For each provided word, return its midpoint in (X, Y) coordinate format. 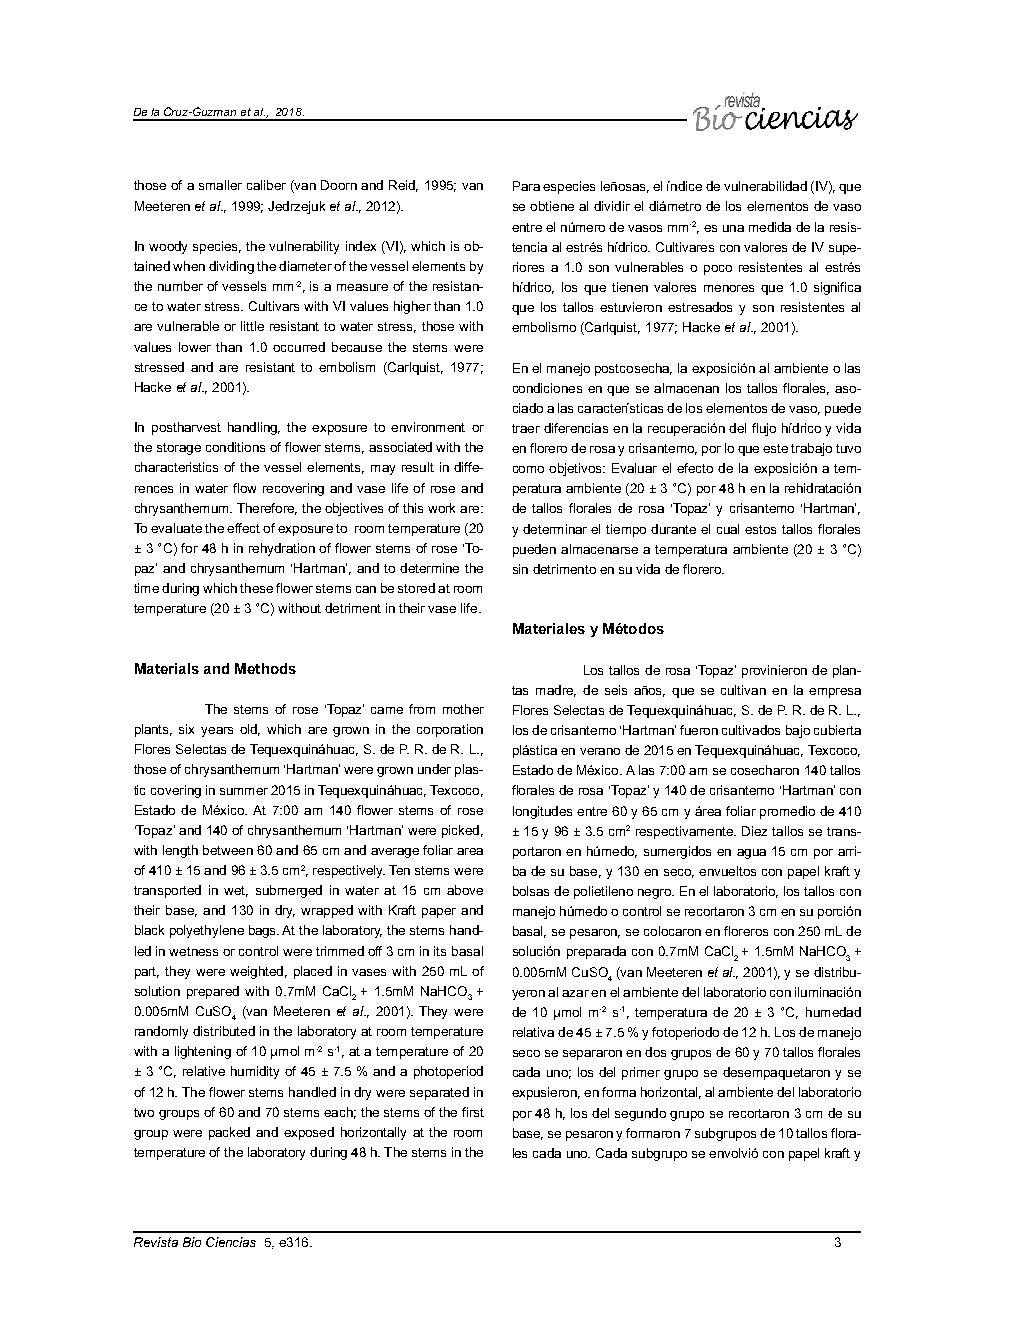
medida (770, 227)
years (217, 732)
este (775, 448)
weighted (256, 972)
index (361, 246)
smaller (220, 185)
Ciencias (231, 1242)
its (440, 951)
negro (655, 894)
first (473, 1112)
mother (463, 709)
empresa (835, 693)
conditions (235, 447)
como (528, 469)
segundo (640, 1114)
